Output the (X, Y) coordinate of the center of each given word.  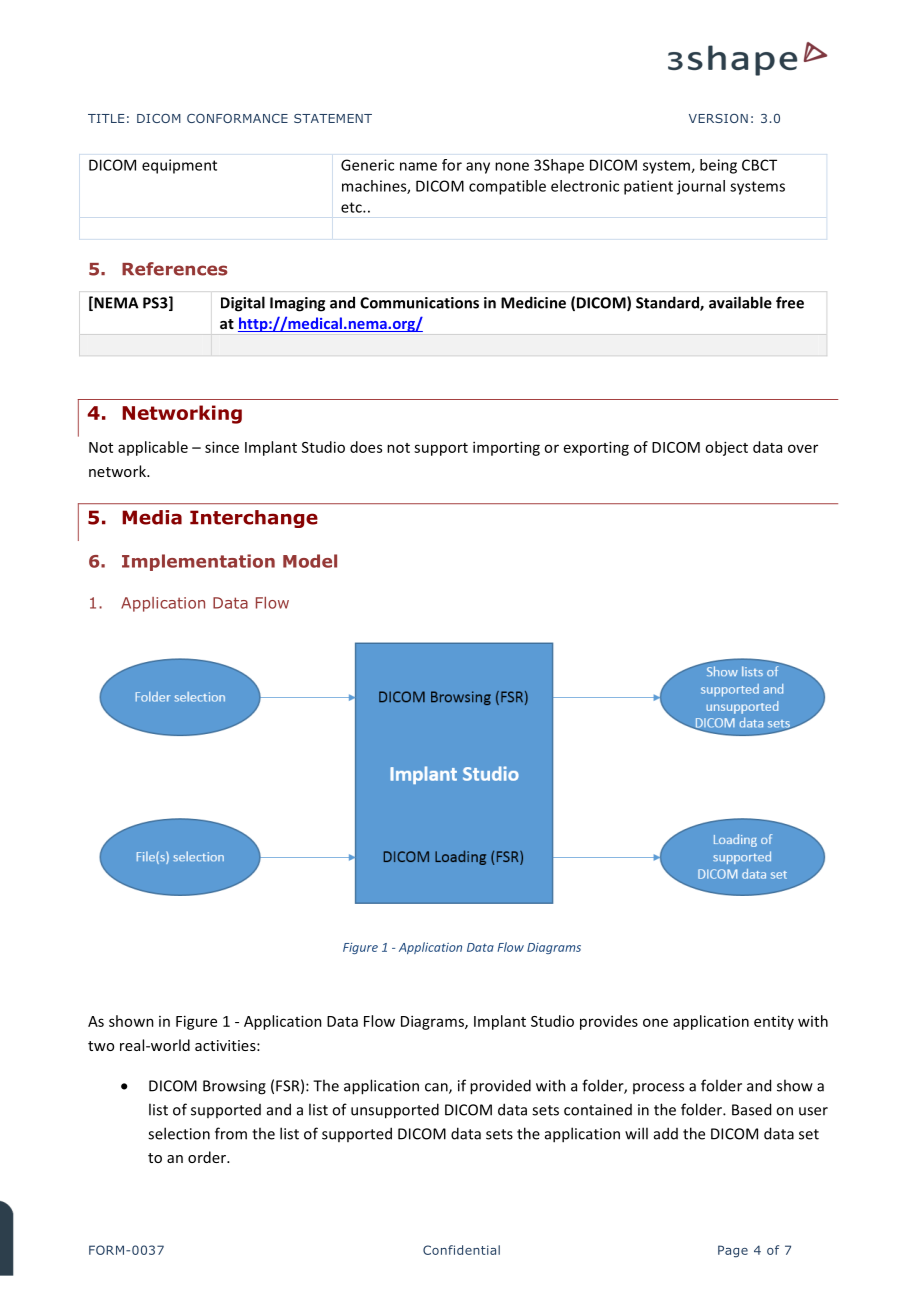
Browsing (234, 1087)
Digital (243, 304)
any (478, 168)
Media (152, 517)
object (726, 448)
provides (609, 1022)
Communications (419, 303)
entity (774, 1022)
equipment (179, 166)
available (740, 302)
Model (310, 561)
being (718, 166)
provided (500, 1087)
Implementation (198, 562)
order (208, 1157)
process (658, 1088)
